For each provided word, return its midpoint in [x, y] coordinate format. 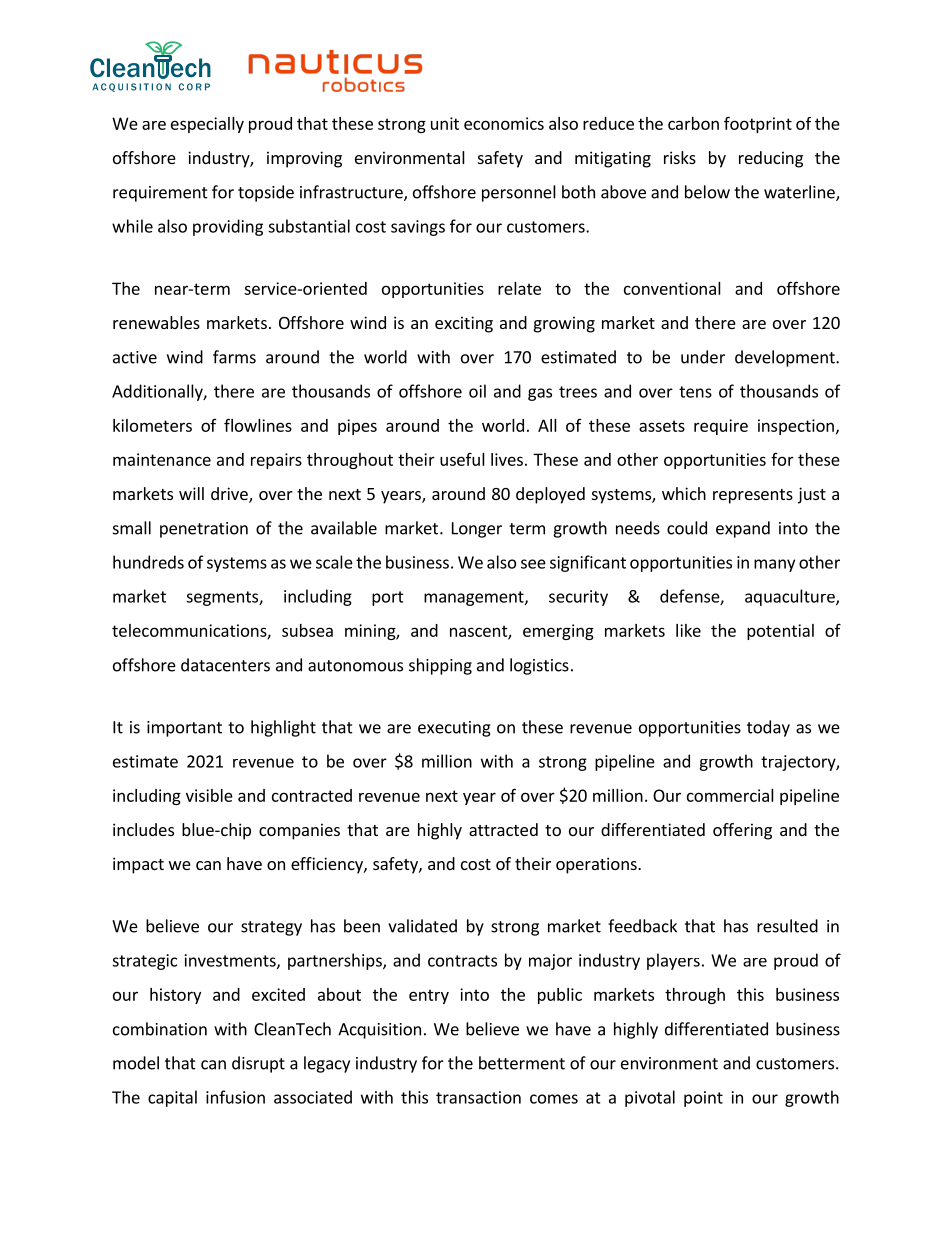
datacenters [225, 665]
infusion [235, 1097]
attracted [503, 829]
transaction [478, 1097]
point [703, 1099]
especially [207, 125]
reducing [771, 159]
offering [742, 831]
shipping [440, 666]
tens [695, 392]
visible [209, 795]
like [688, 630]
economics [504, 123]
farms [234, 357]
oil [477, 391]
